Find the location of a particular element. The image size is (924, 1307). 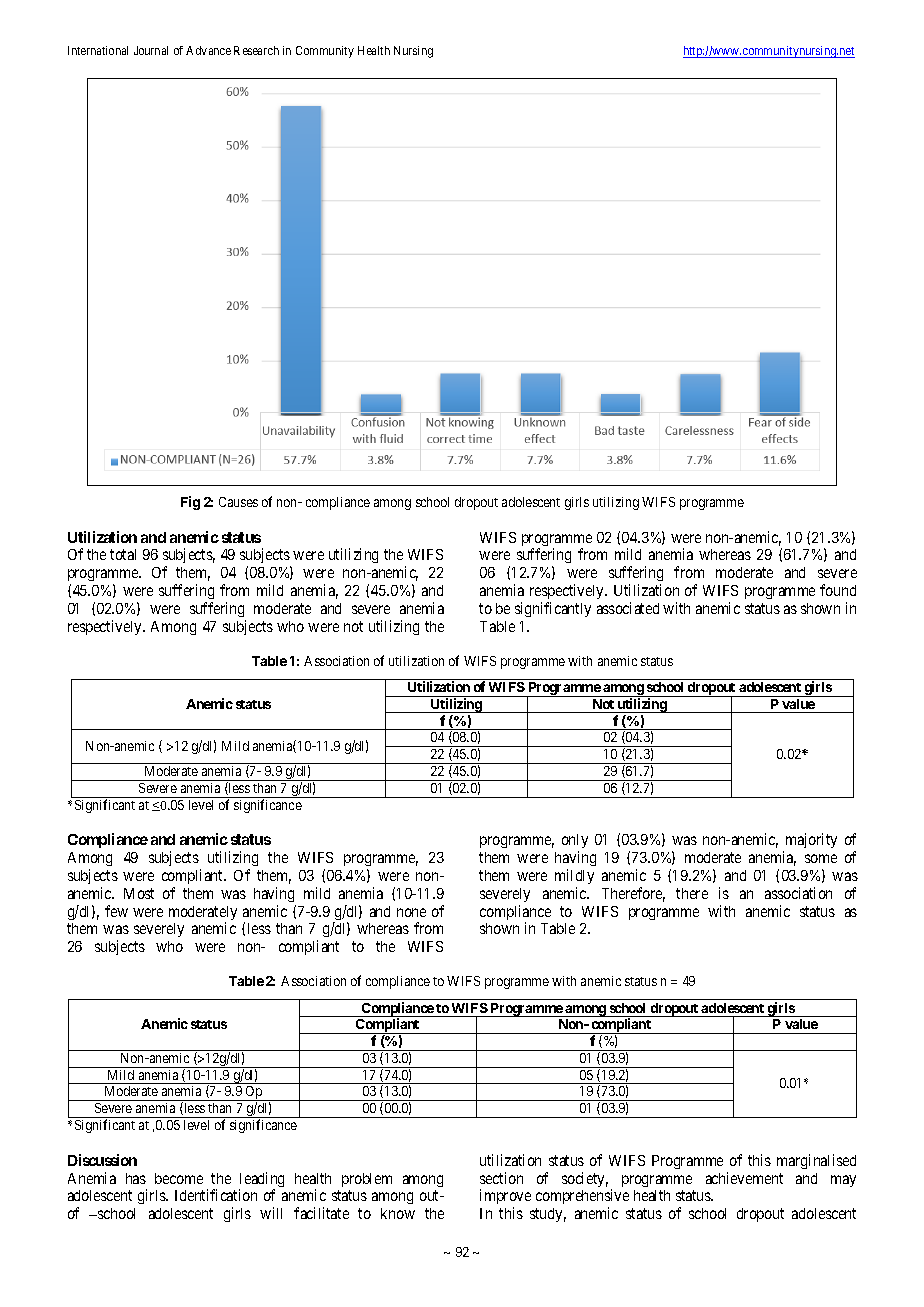

majority is located at coordinates (811, 840).
